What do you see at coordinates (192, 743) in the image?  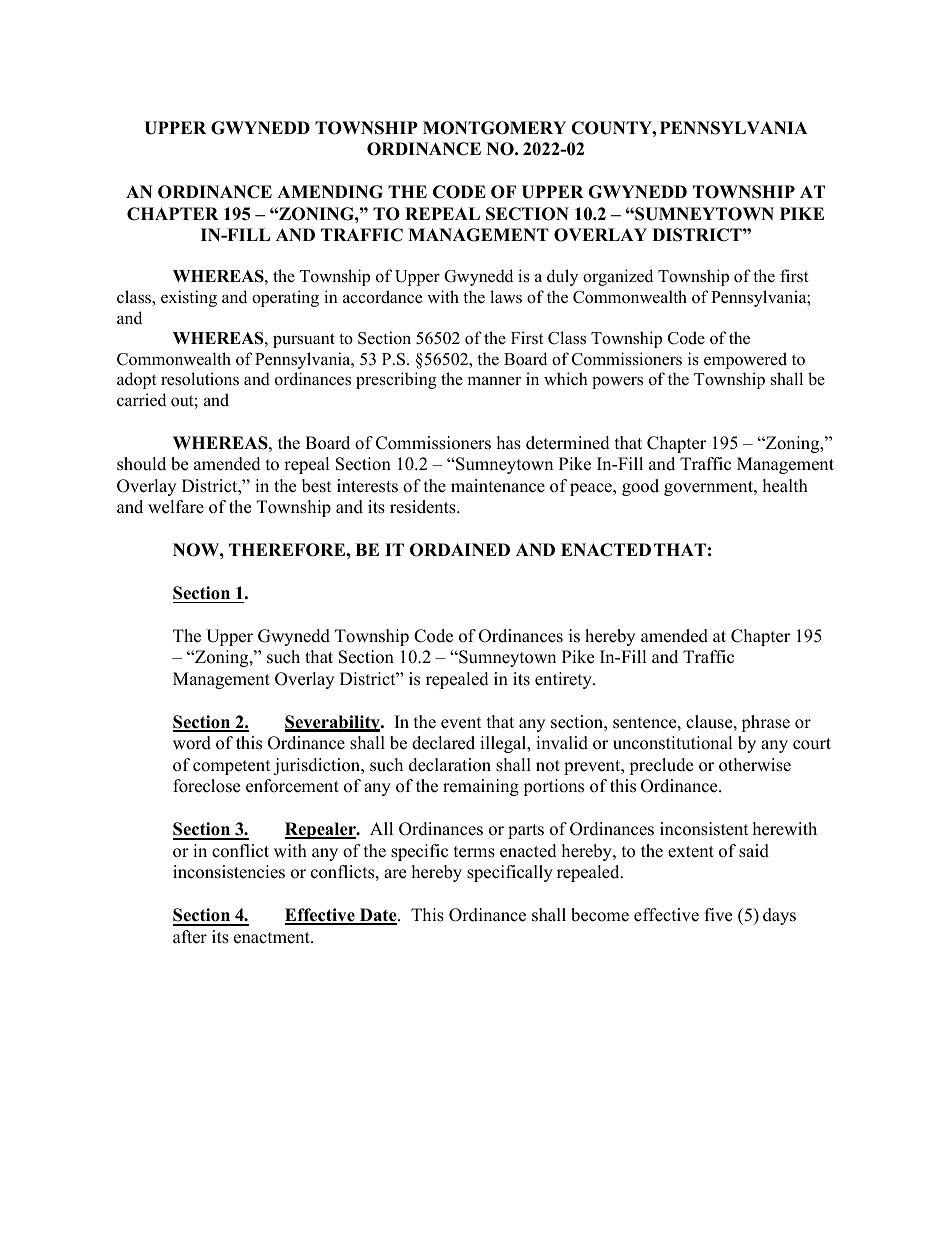 I see `word` at bounding box center [192, 743].
